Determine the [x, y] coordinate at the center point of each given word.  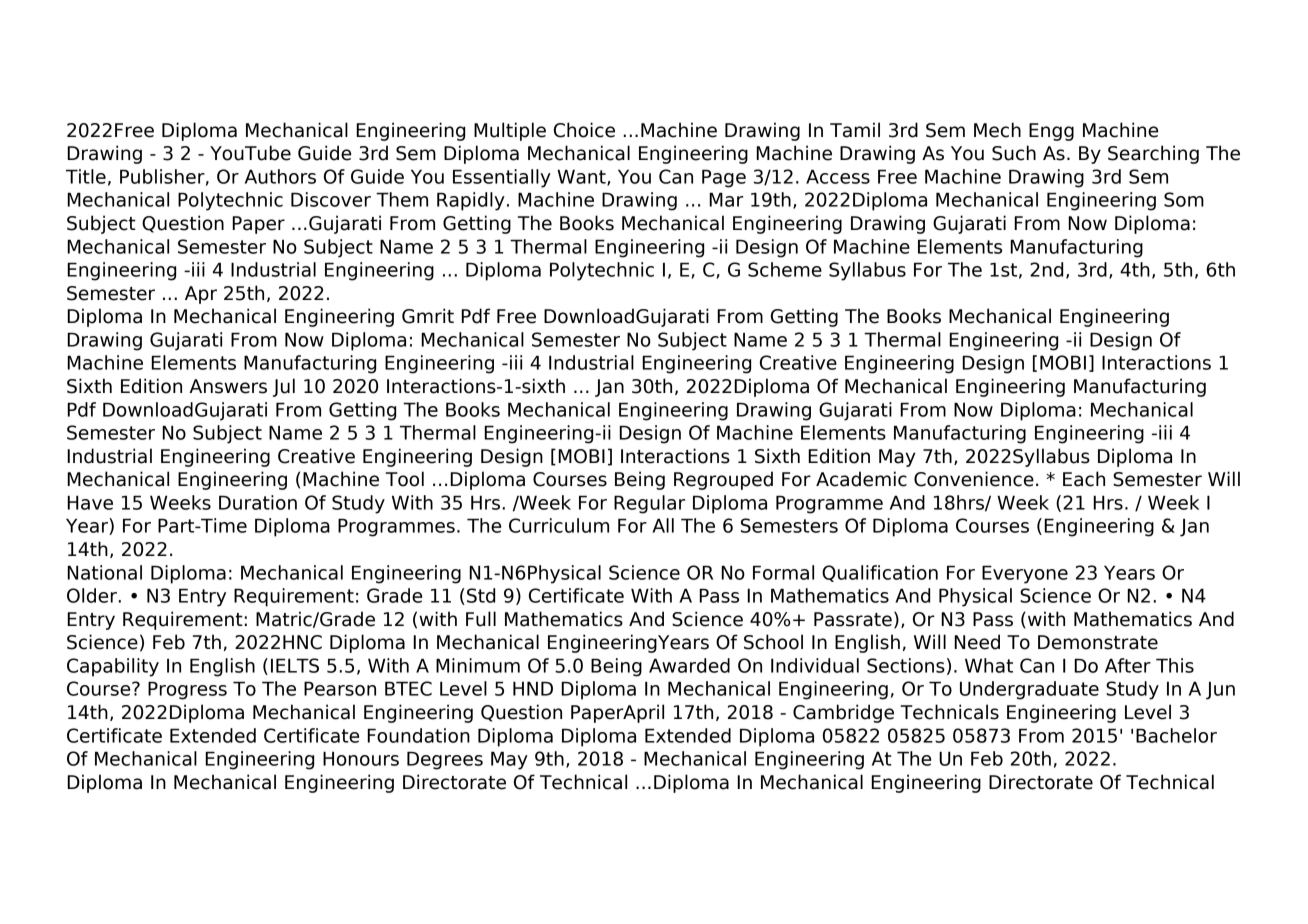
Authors [280, 176]
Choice [584, 130]
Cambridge [843, 713]
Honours [361, 758]
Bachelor [1176, 735]
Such [1014, 153]
